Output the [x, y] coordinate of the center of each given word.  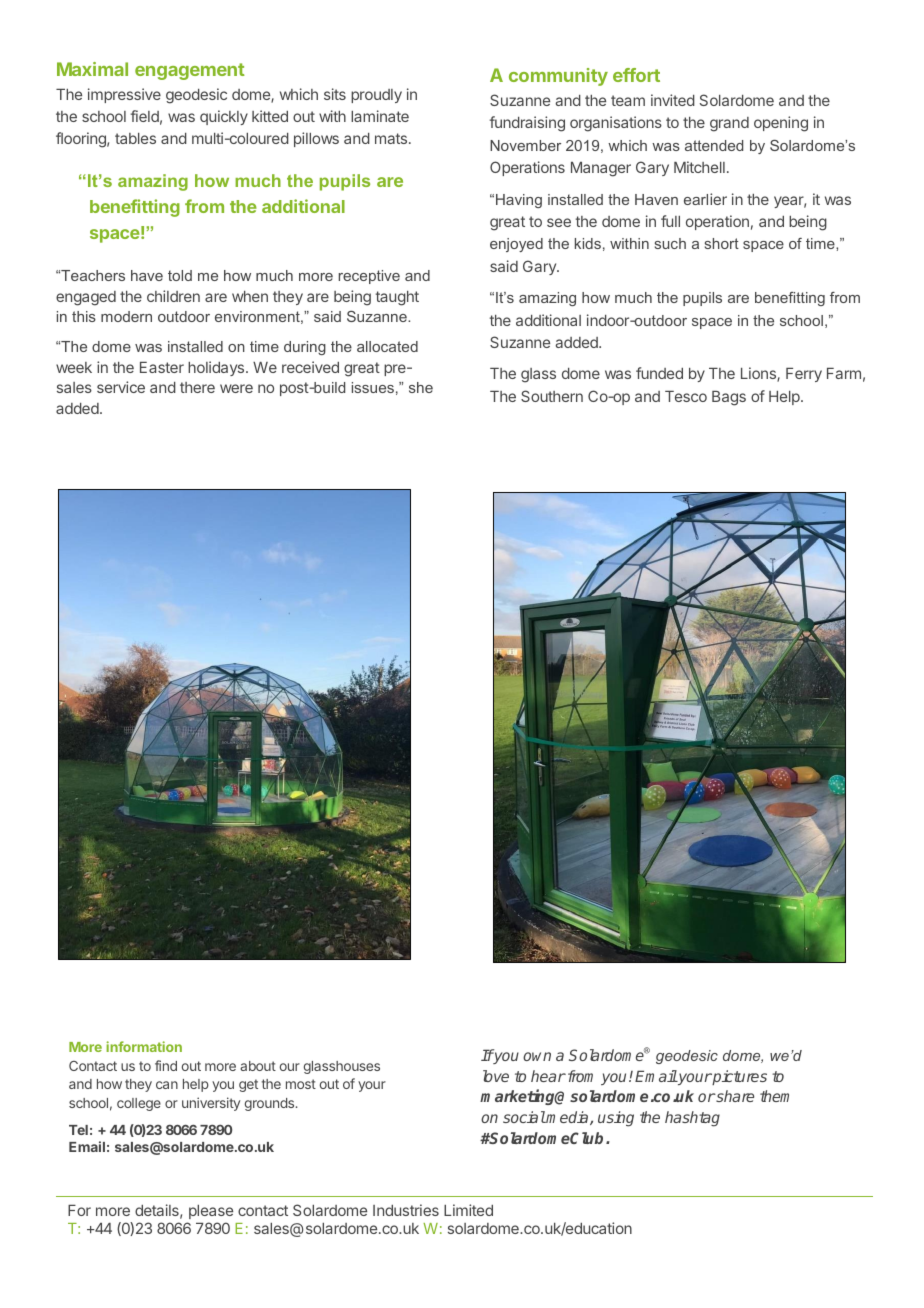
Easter [162, 367]
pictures [739, 1077]
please [211, 1212]
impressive [124, 95]
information [144, 1046]
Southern [552, 396]
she [421, 387]
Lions [759, 374]
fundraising [527, 124]
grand [729, 124]
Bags [729, 398]
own [537, 1056]
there [197, 387]
